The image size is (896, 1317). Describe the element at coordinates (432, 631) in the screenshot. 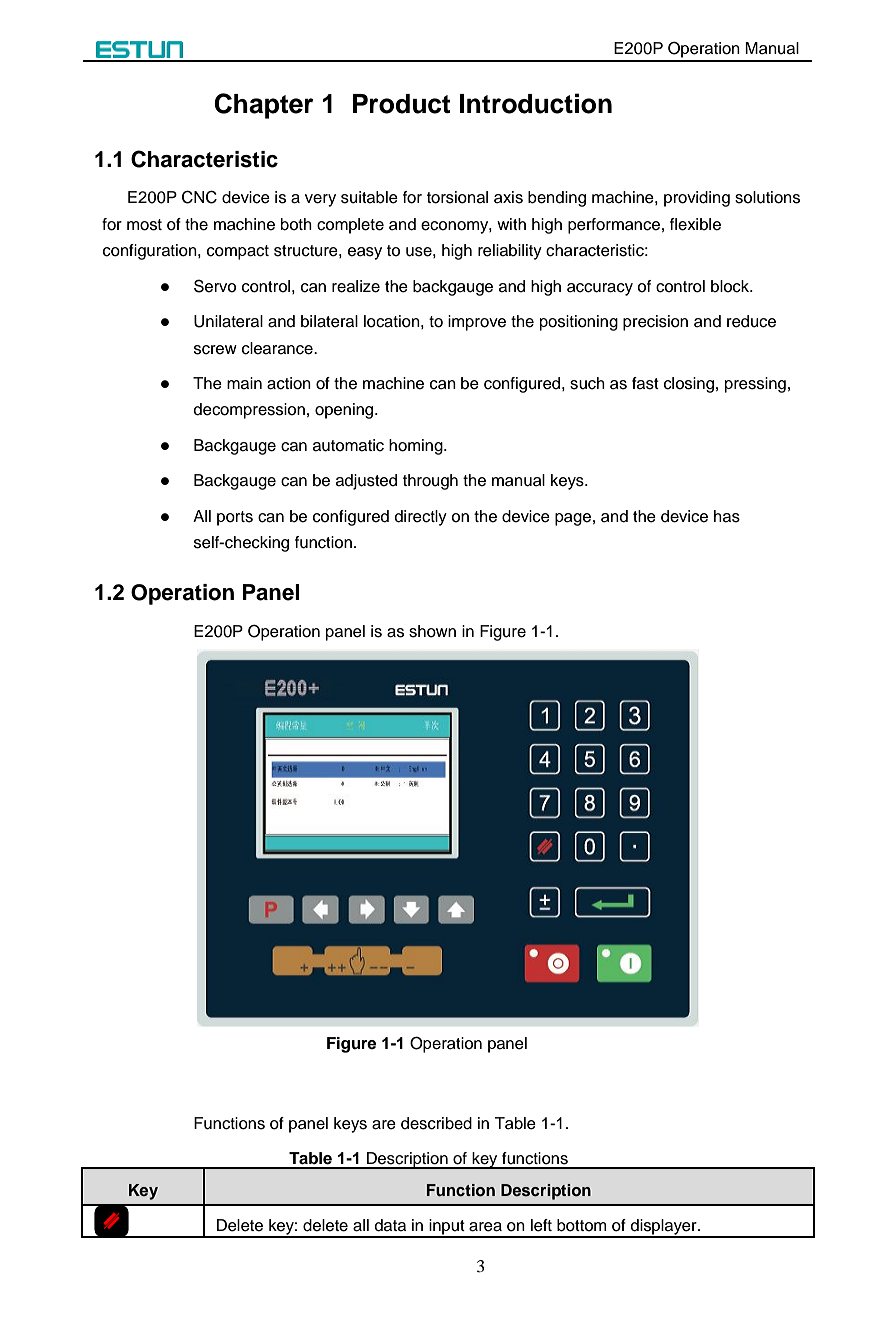

I see `shown` at that location.
